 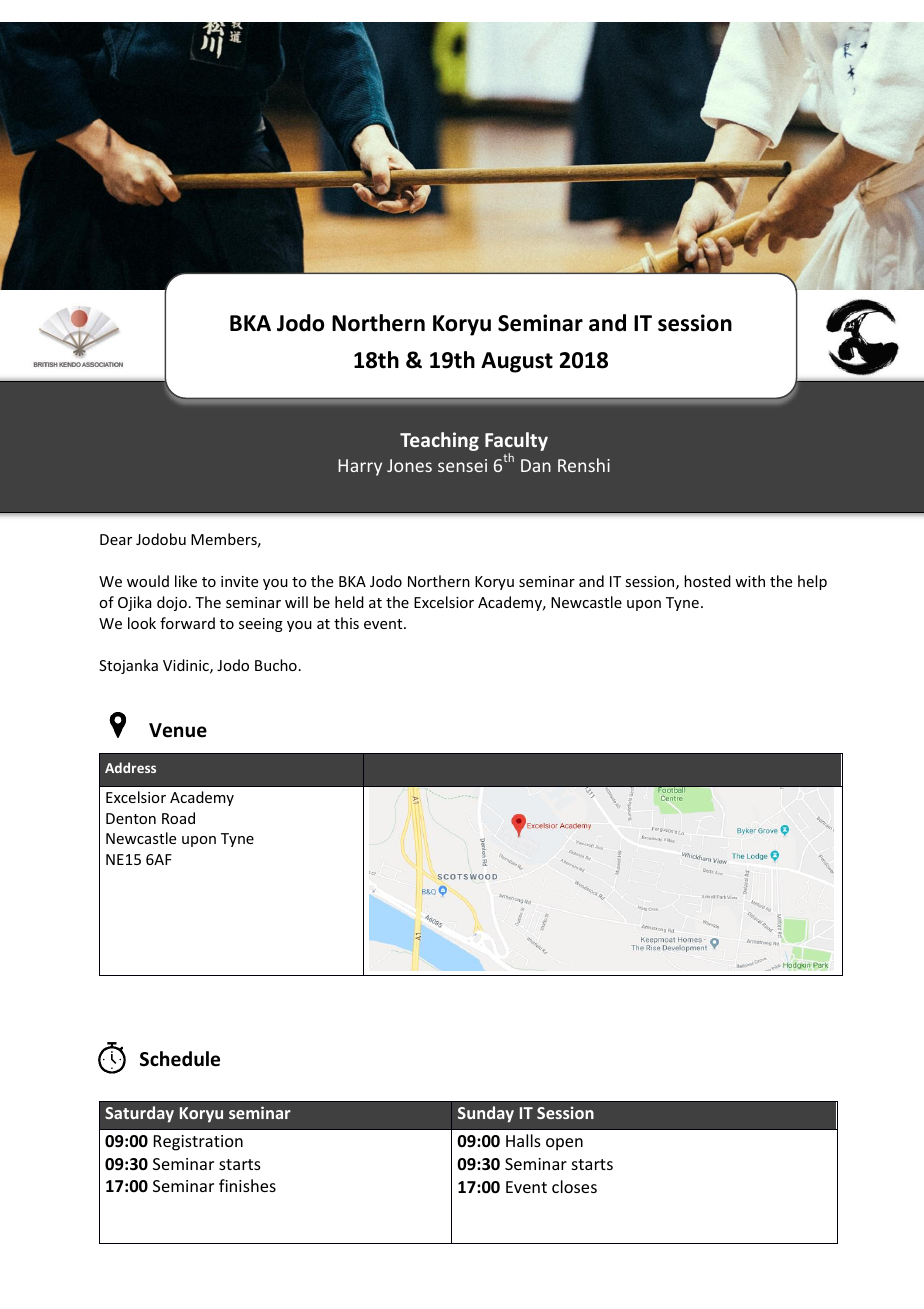 What do you see at coordinates (198, 1143) in the page?
I see `Registration` at bounding box center [198, 1143].
